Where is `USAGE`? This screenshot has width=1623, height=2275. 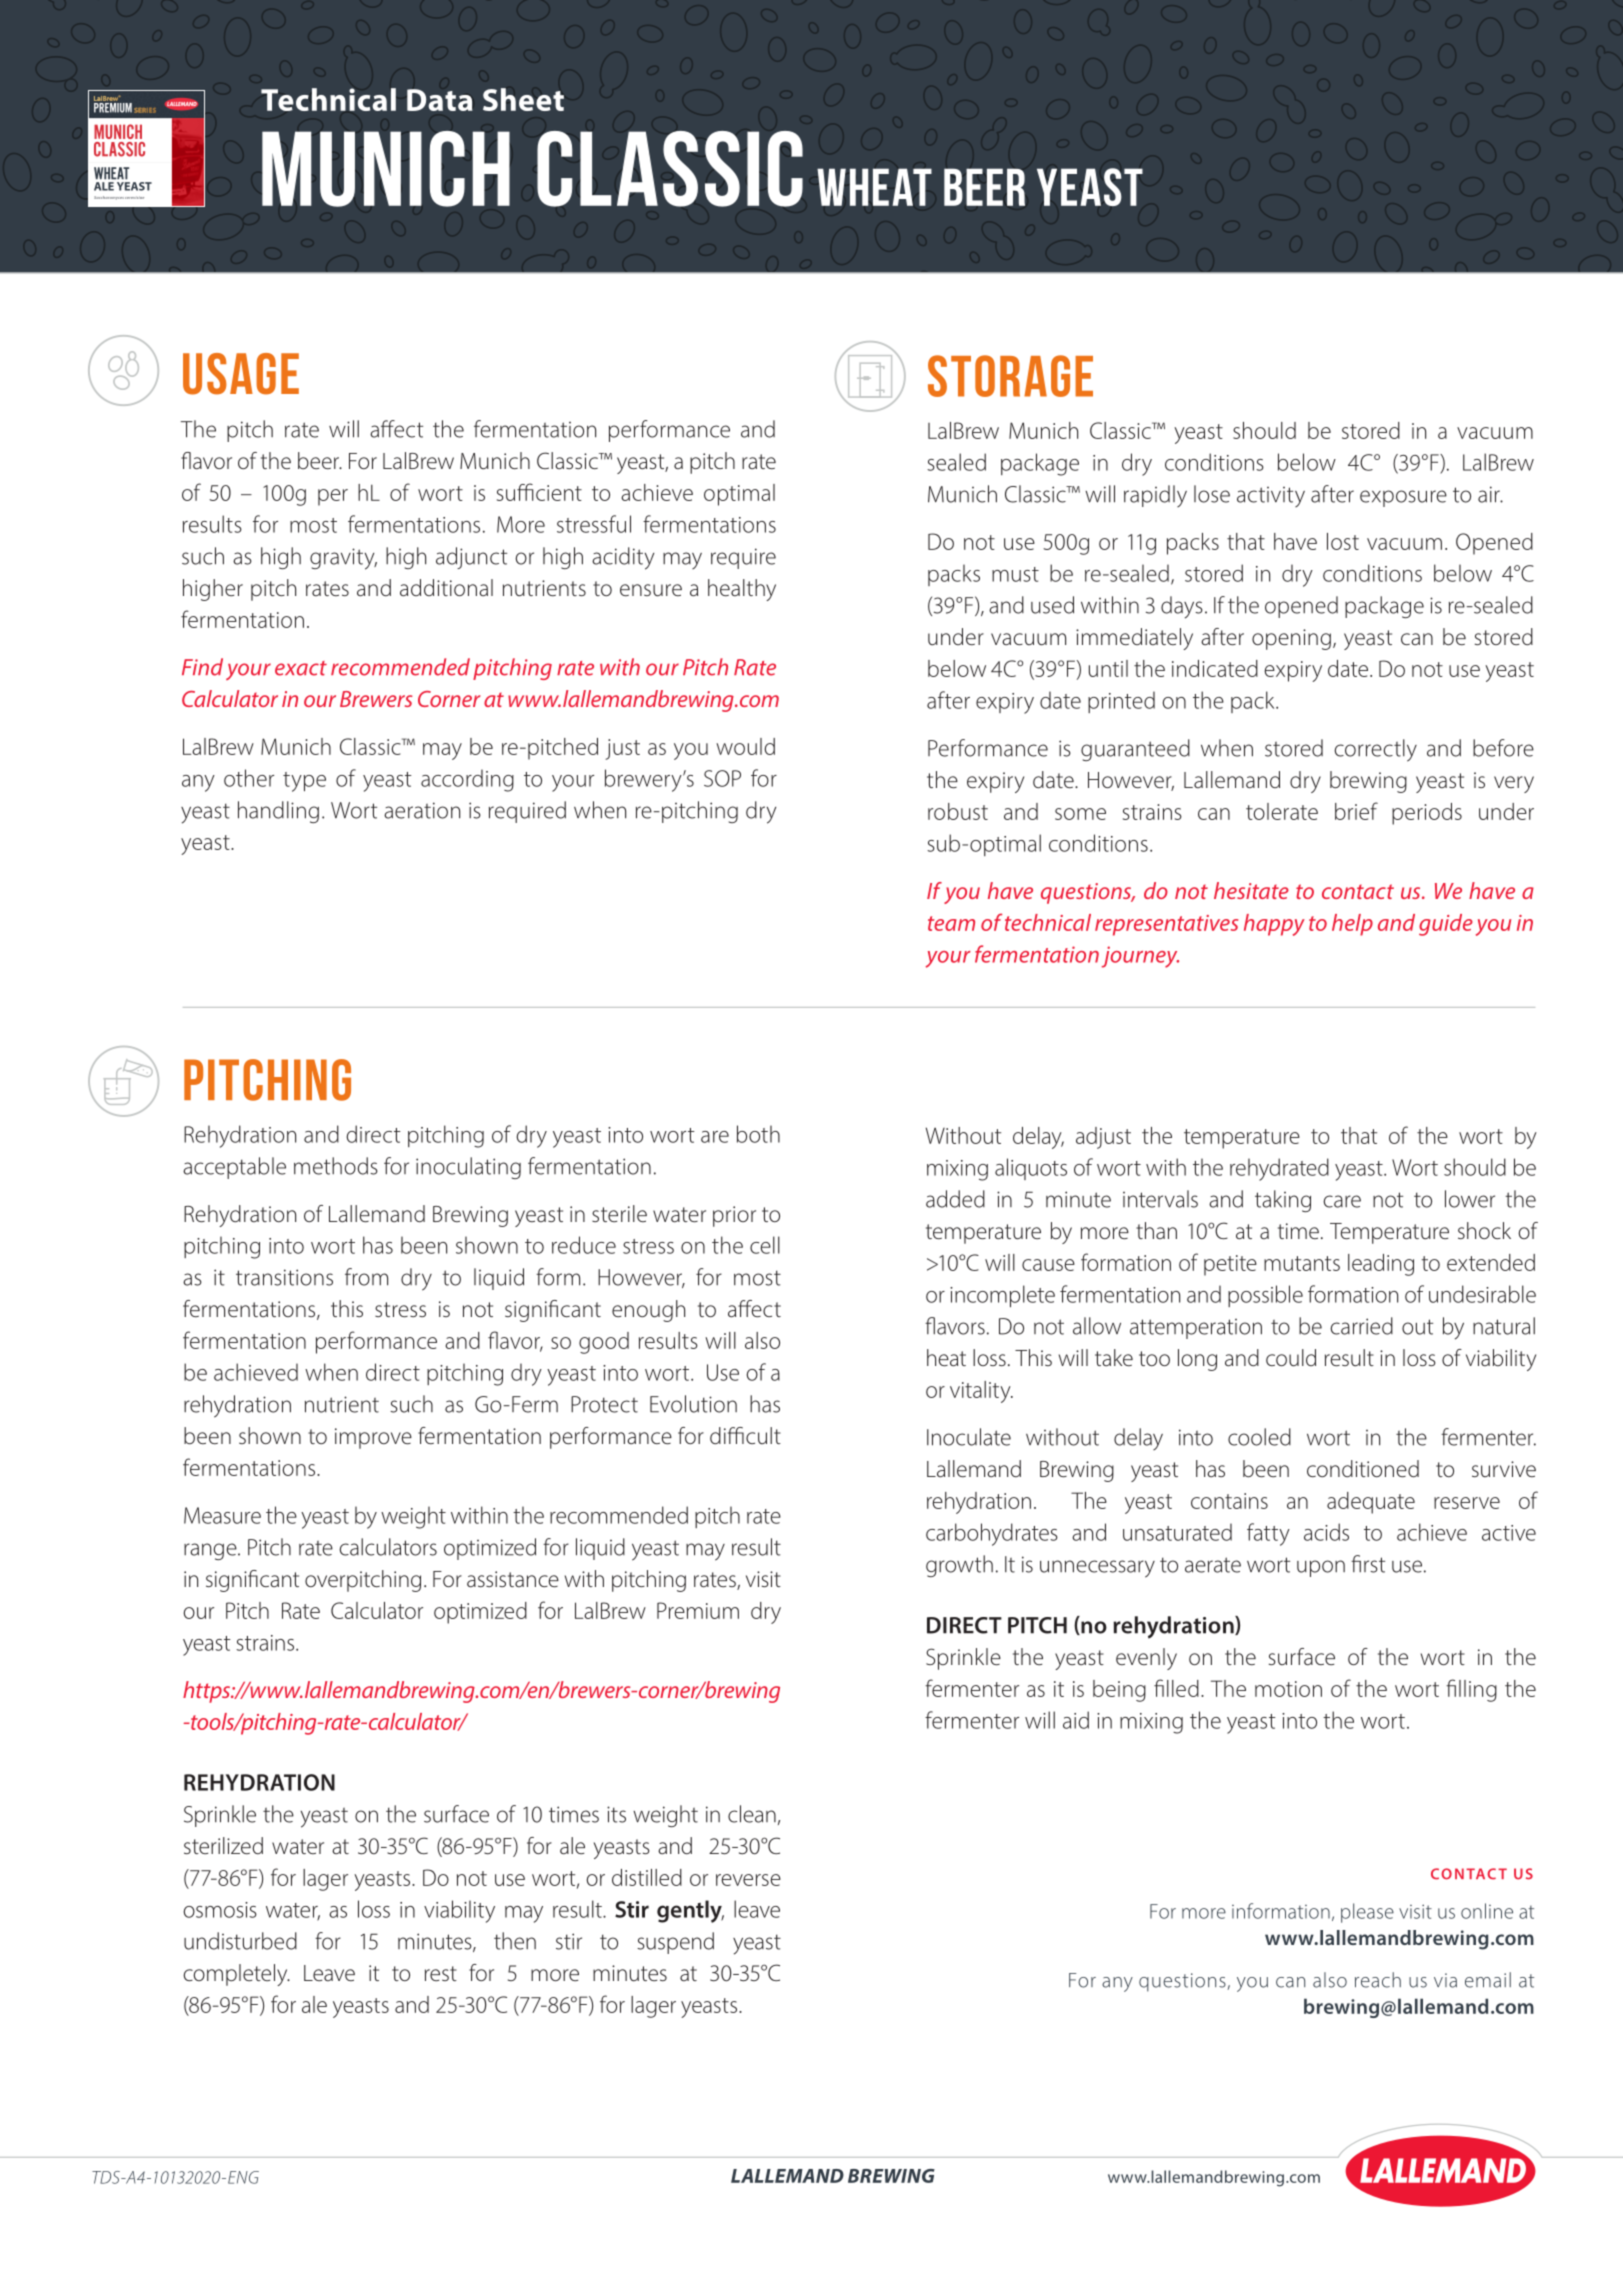
USAGE is located at coordinates (241, 374).
